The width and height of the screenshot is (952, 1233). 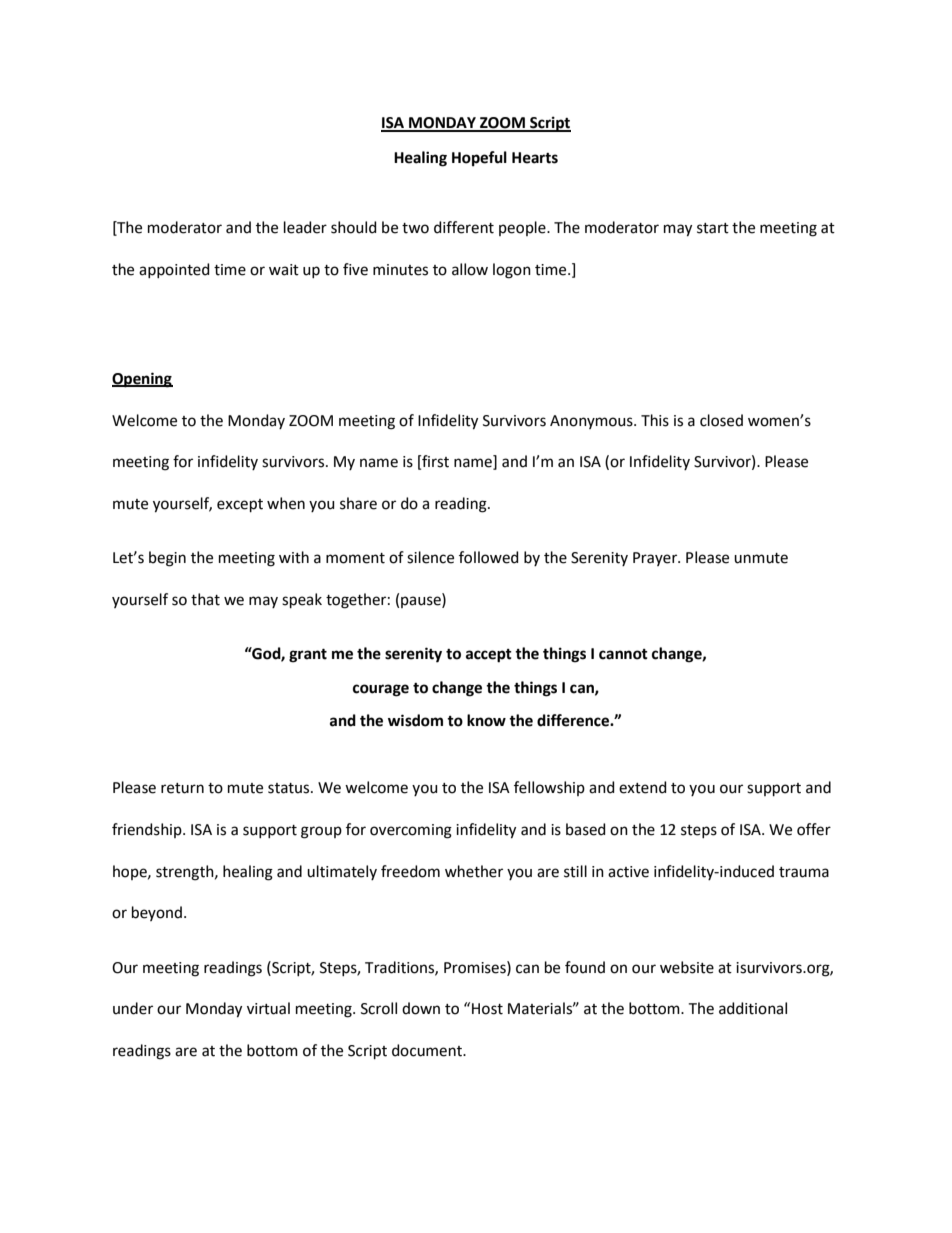 I want to click on leader, so click(x=305, y=227).
